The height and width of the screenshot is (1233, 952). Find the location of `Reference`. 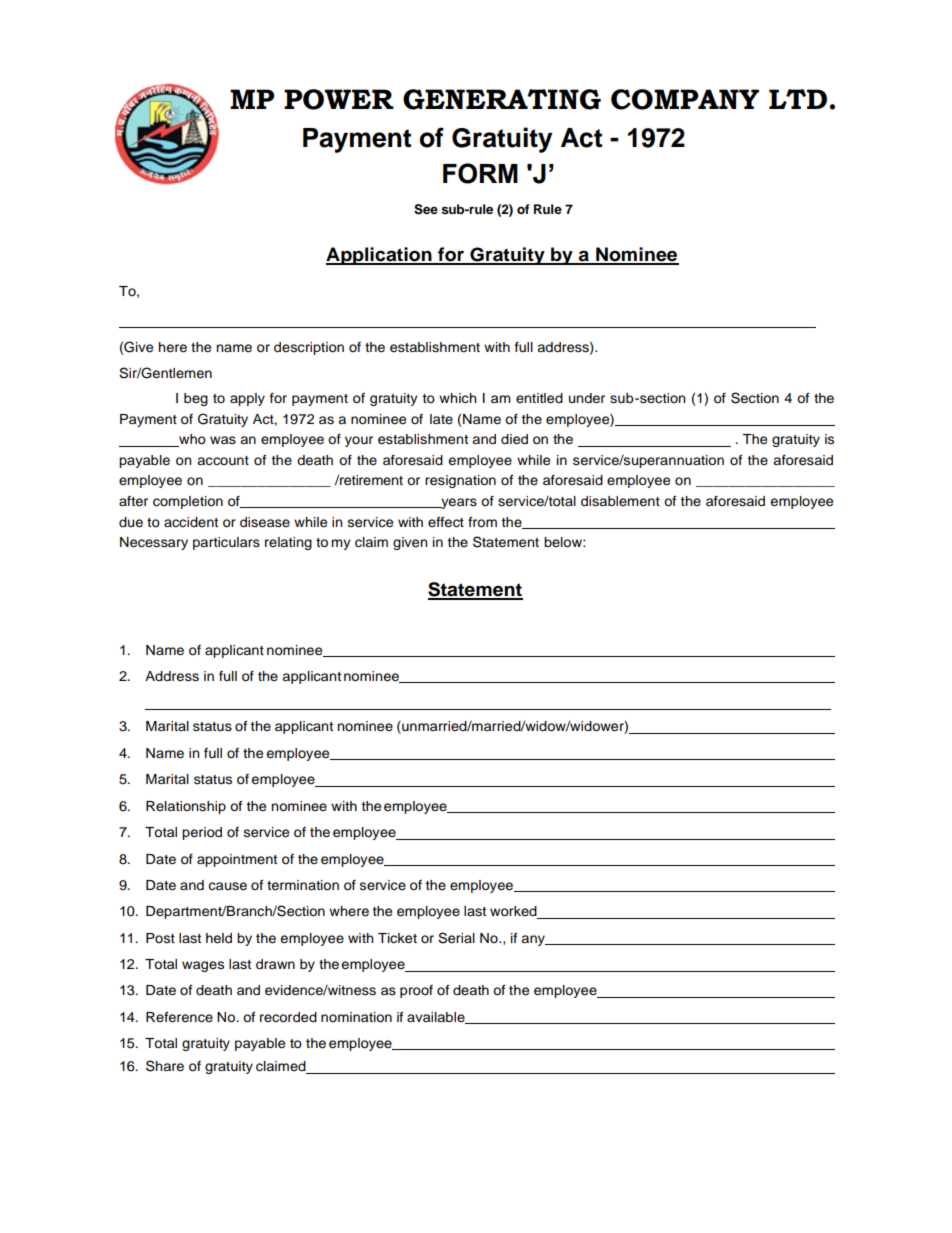

Reference is located at coordinates (179, 1017).
